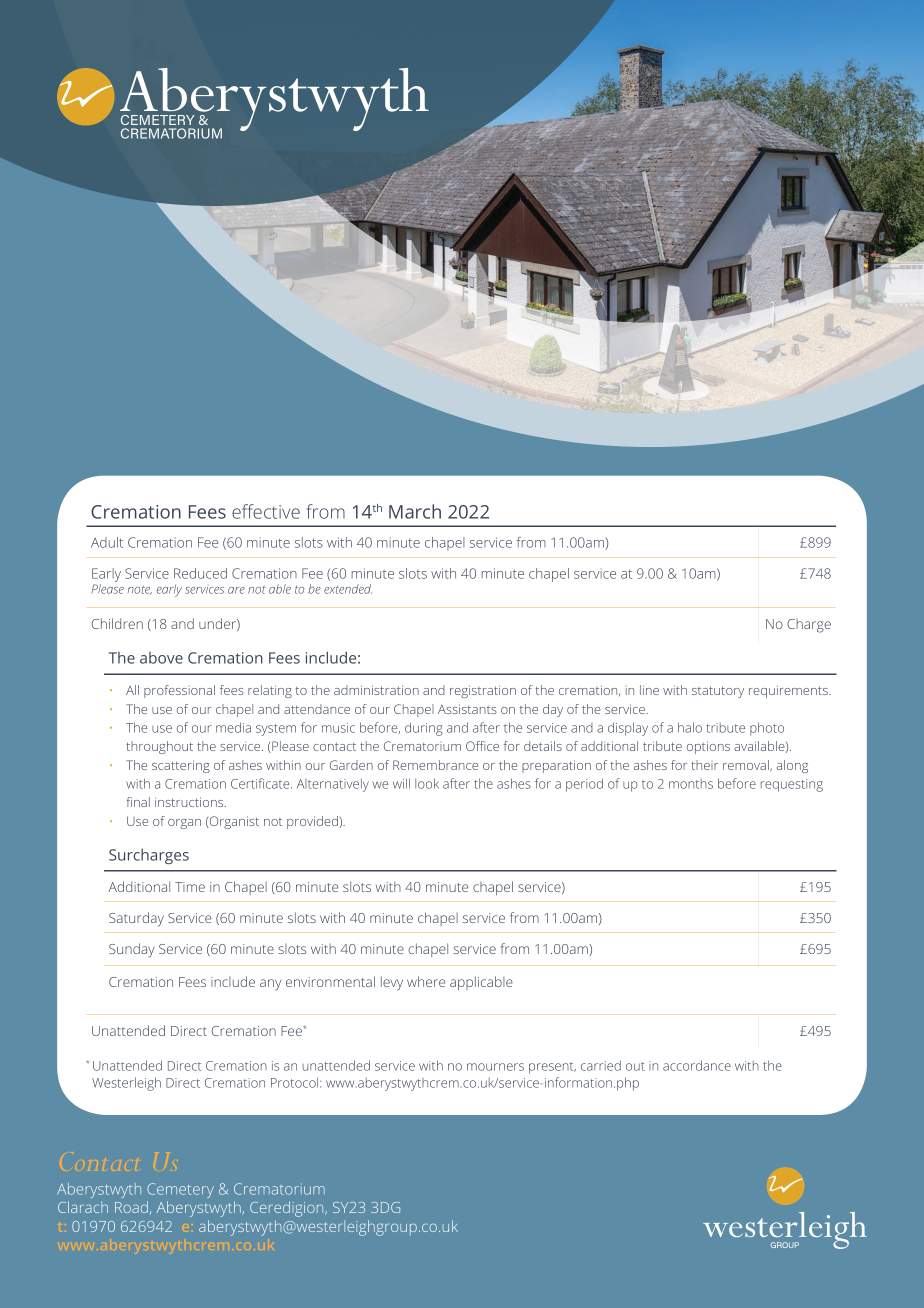 This screenshot has height=1308, width=924. I want to click on Cemetery, so click(180, 1190).
